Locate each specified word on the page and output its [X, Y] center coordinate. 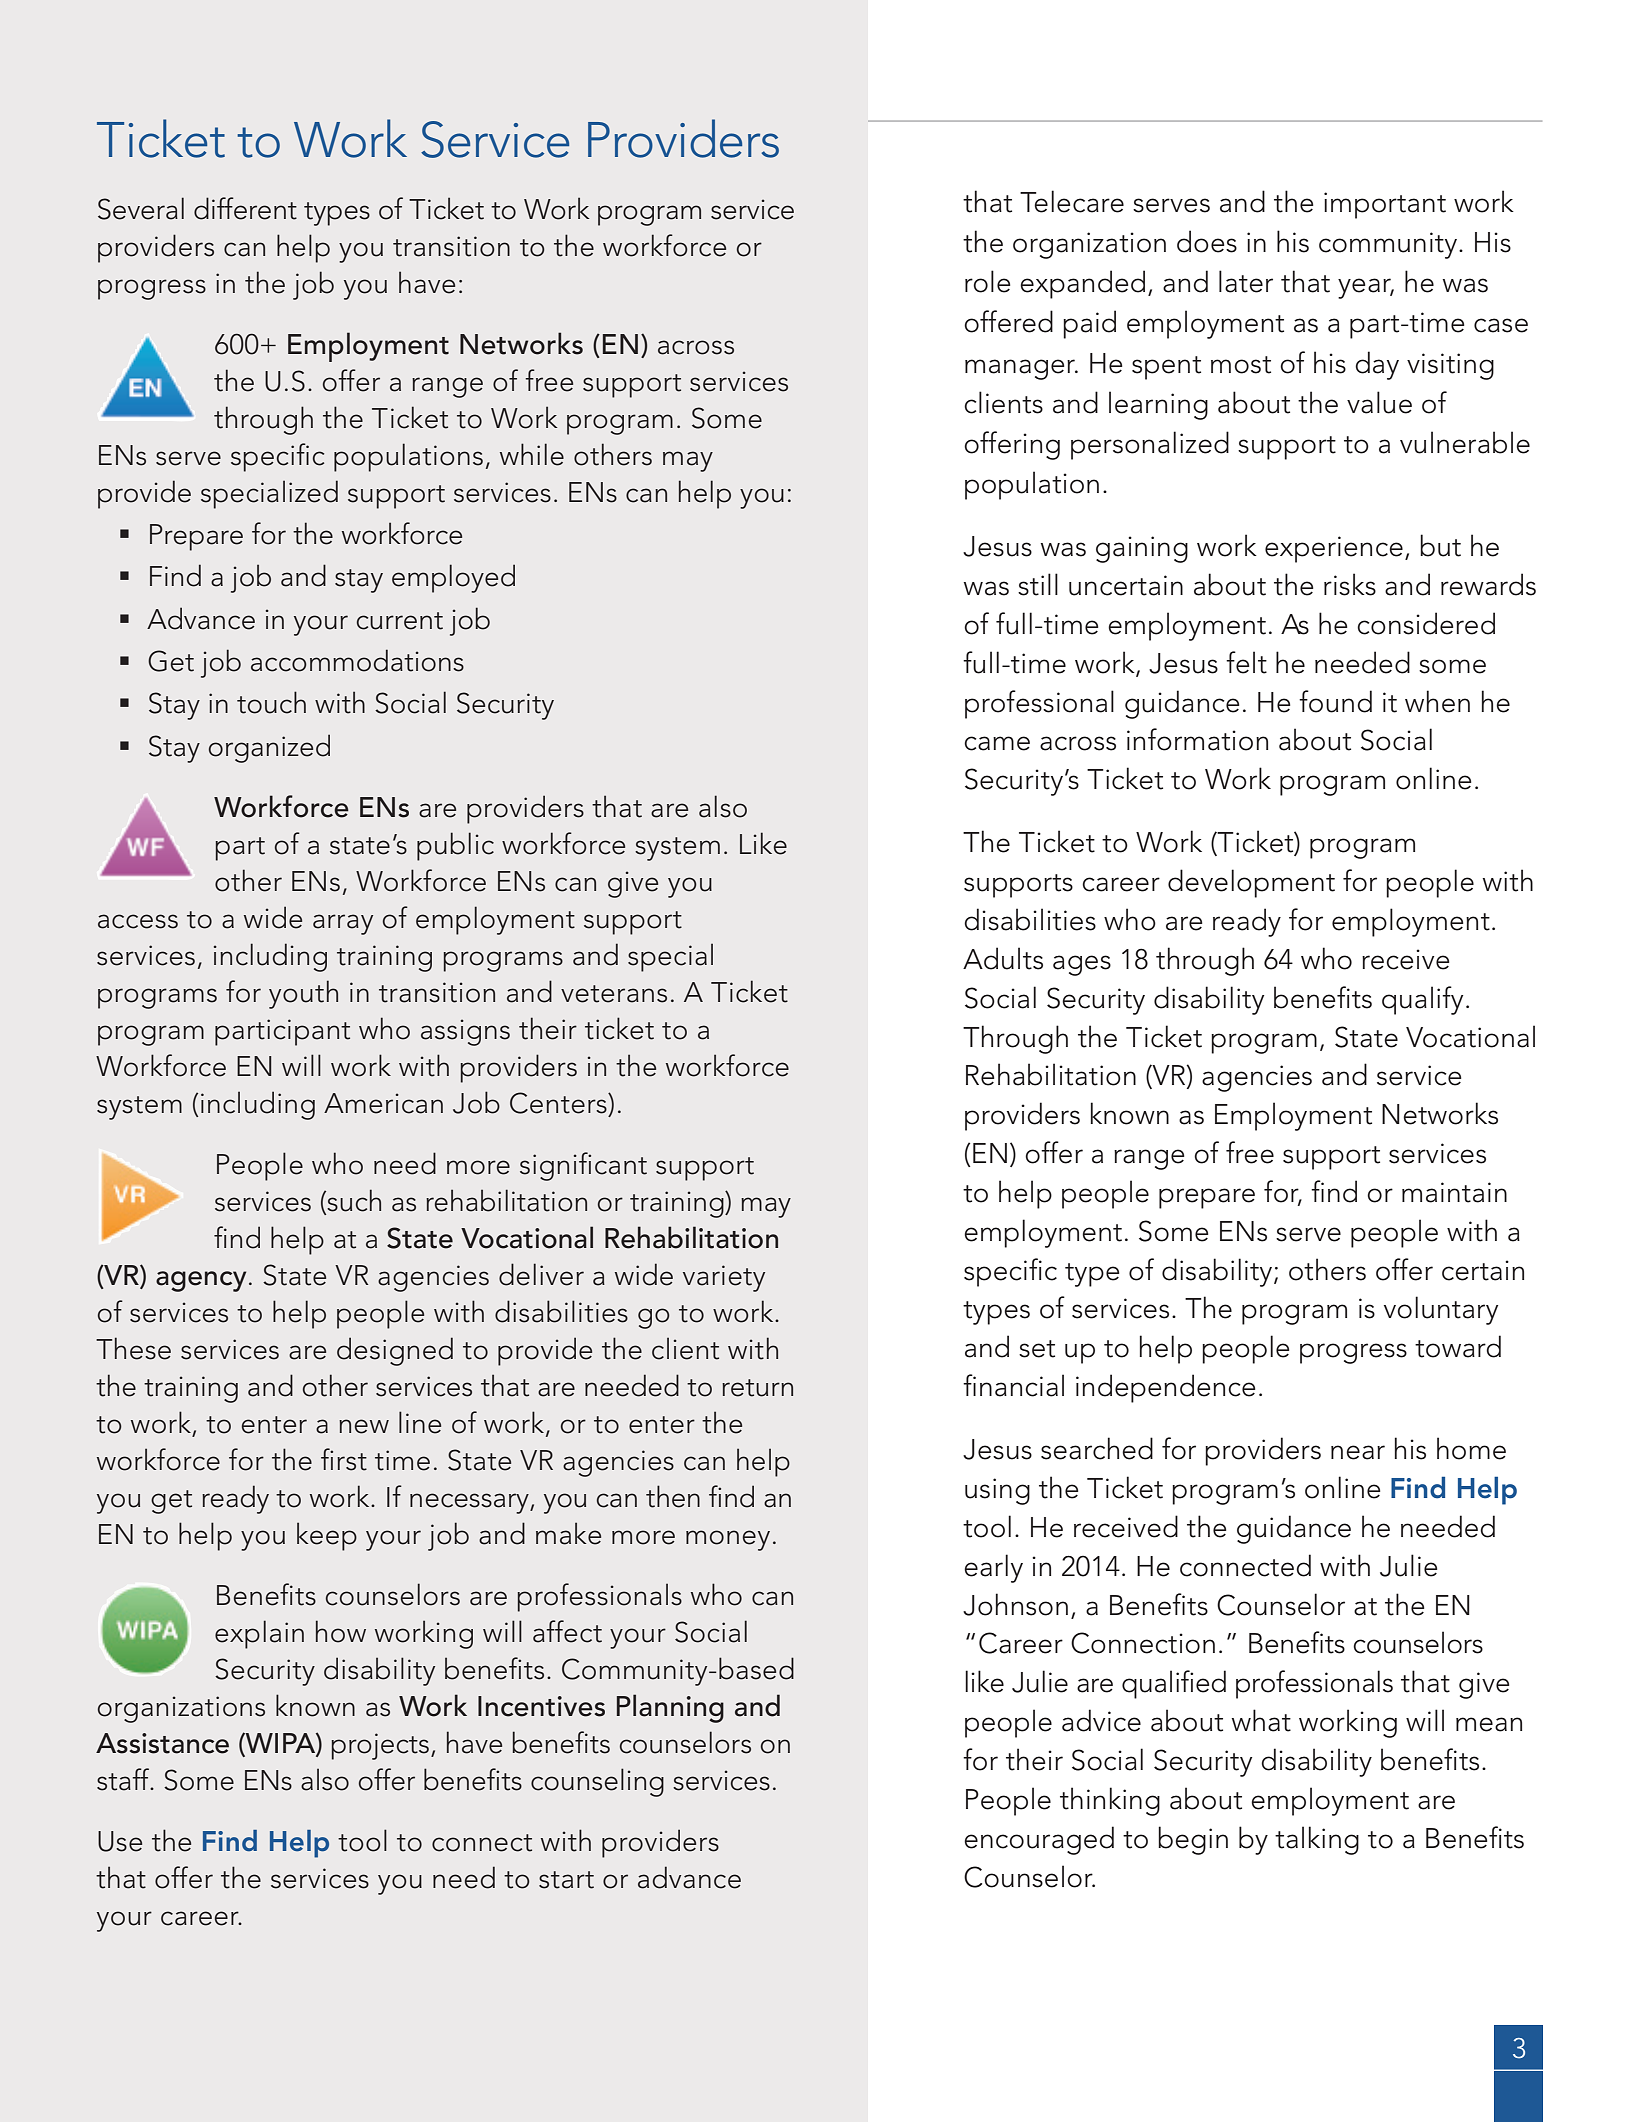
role [987, 281]
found [1335, 701]
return [757, 1388]
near [1358, 1452]
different [245, 208]
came [997, 743]
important [1385, 205]
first [344, 1459]
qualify [1422, 1000]
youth [303, 994]
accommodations [357, 660]
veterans [614, 994]
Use [120, 1841]
